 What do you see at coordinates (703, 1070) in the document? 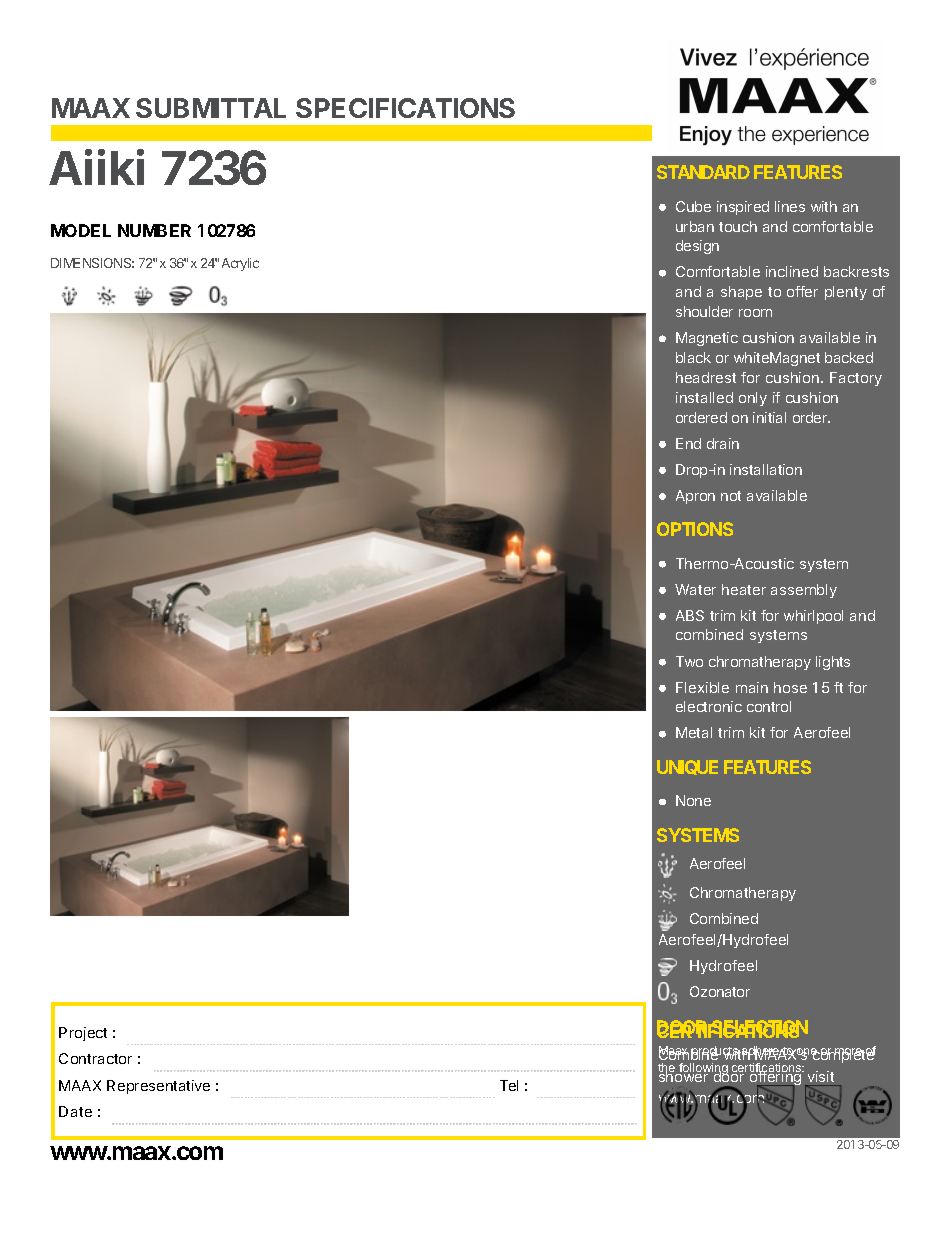
I see `following` at bounding box center [703, 1070].
